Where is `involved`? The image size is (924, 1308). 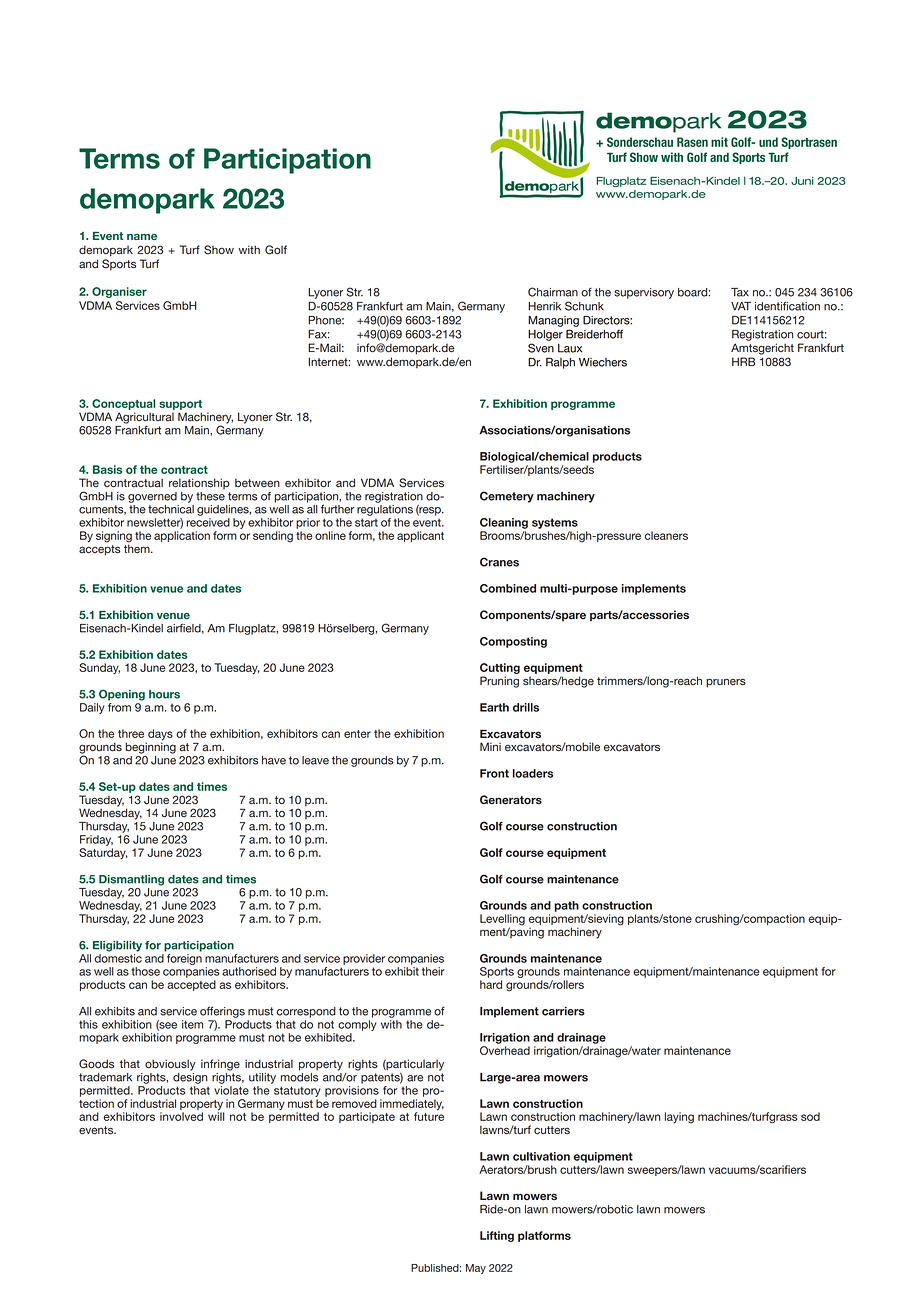 involved is located at coordinates (181, 1116).
